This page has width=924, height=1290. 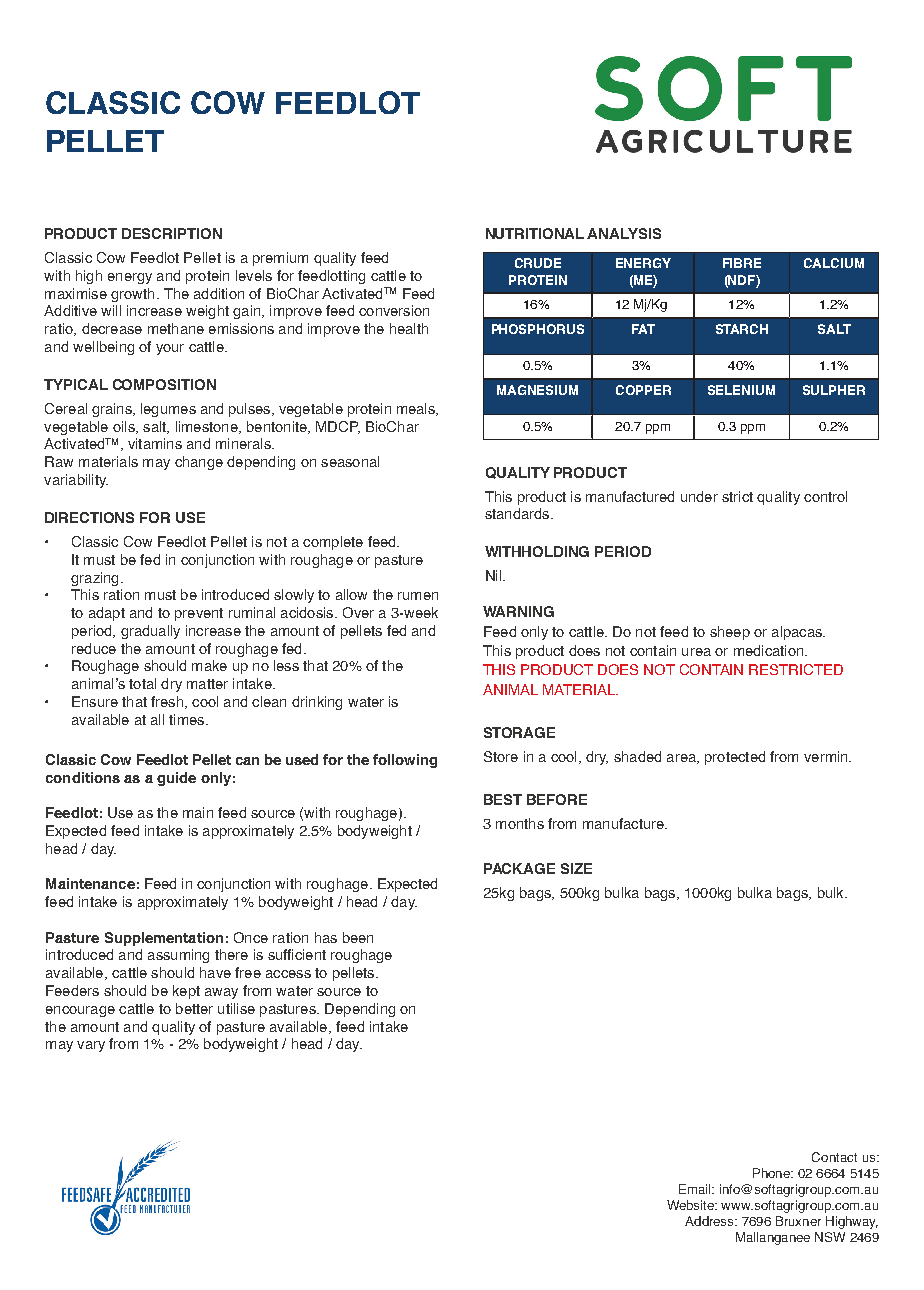 What do you see at coordinates (172, 233) in the page?
I see `DESCRIPTION` at bounding box center [172, 233].
